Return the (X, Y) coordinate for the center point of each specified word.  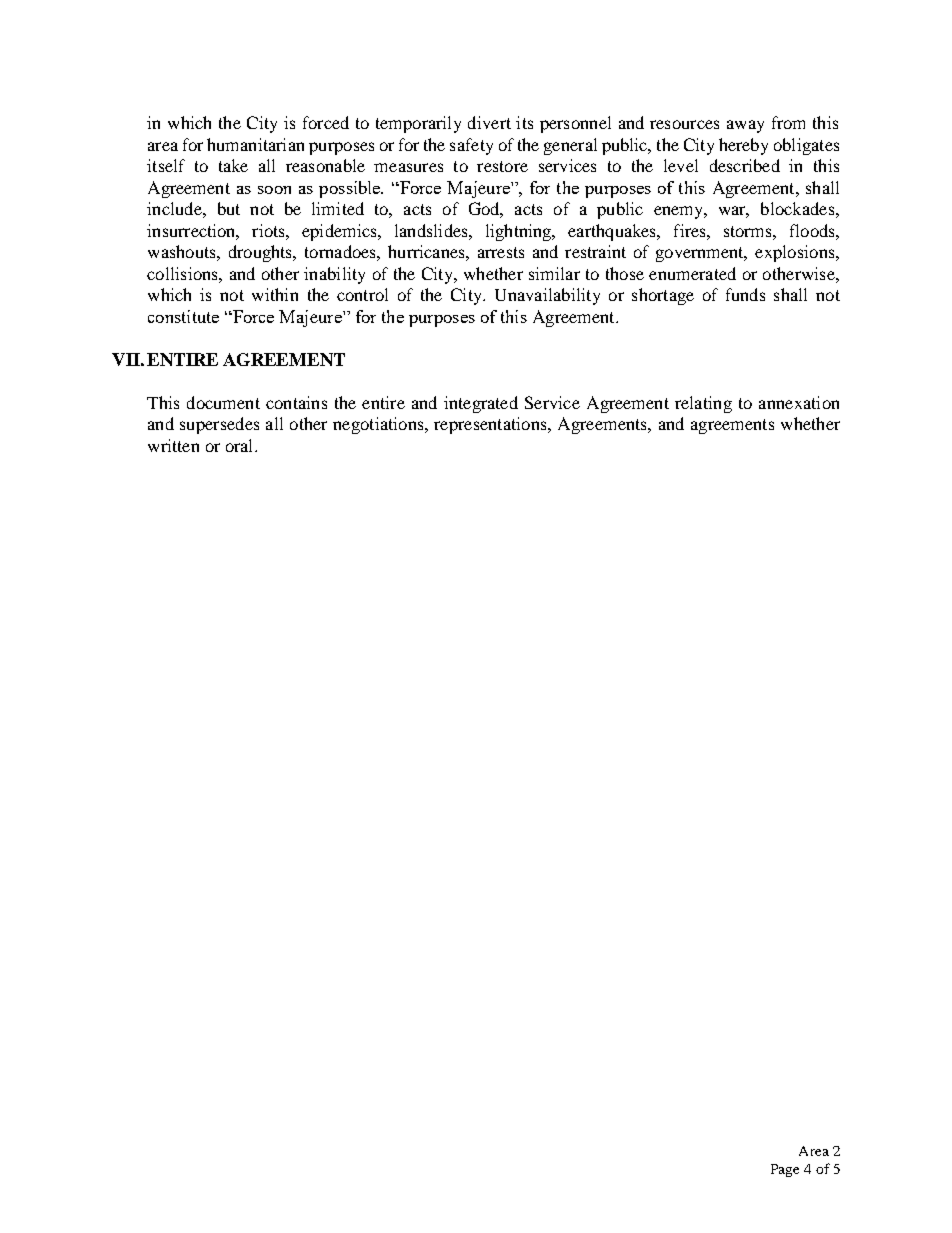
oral (241, 445)
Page (785, 1170)
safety (471, 146)
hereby (743, 146)
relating (703, 404)
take (233, 165)
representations (491, 425)
